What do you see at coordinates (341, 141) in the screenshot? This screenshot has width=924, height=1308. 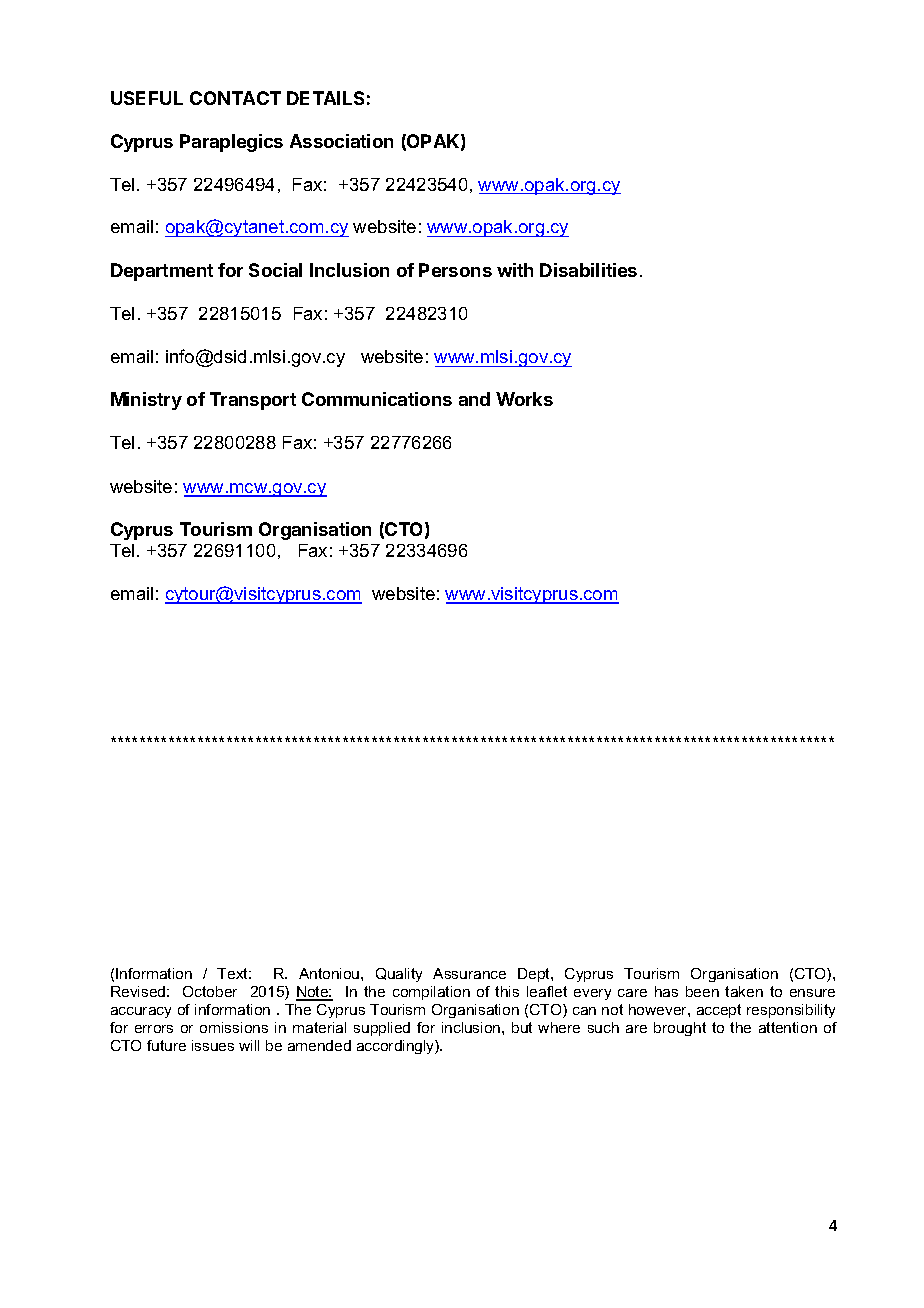 I see `Association` at bounding box center [341, 141].
